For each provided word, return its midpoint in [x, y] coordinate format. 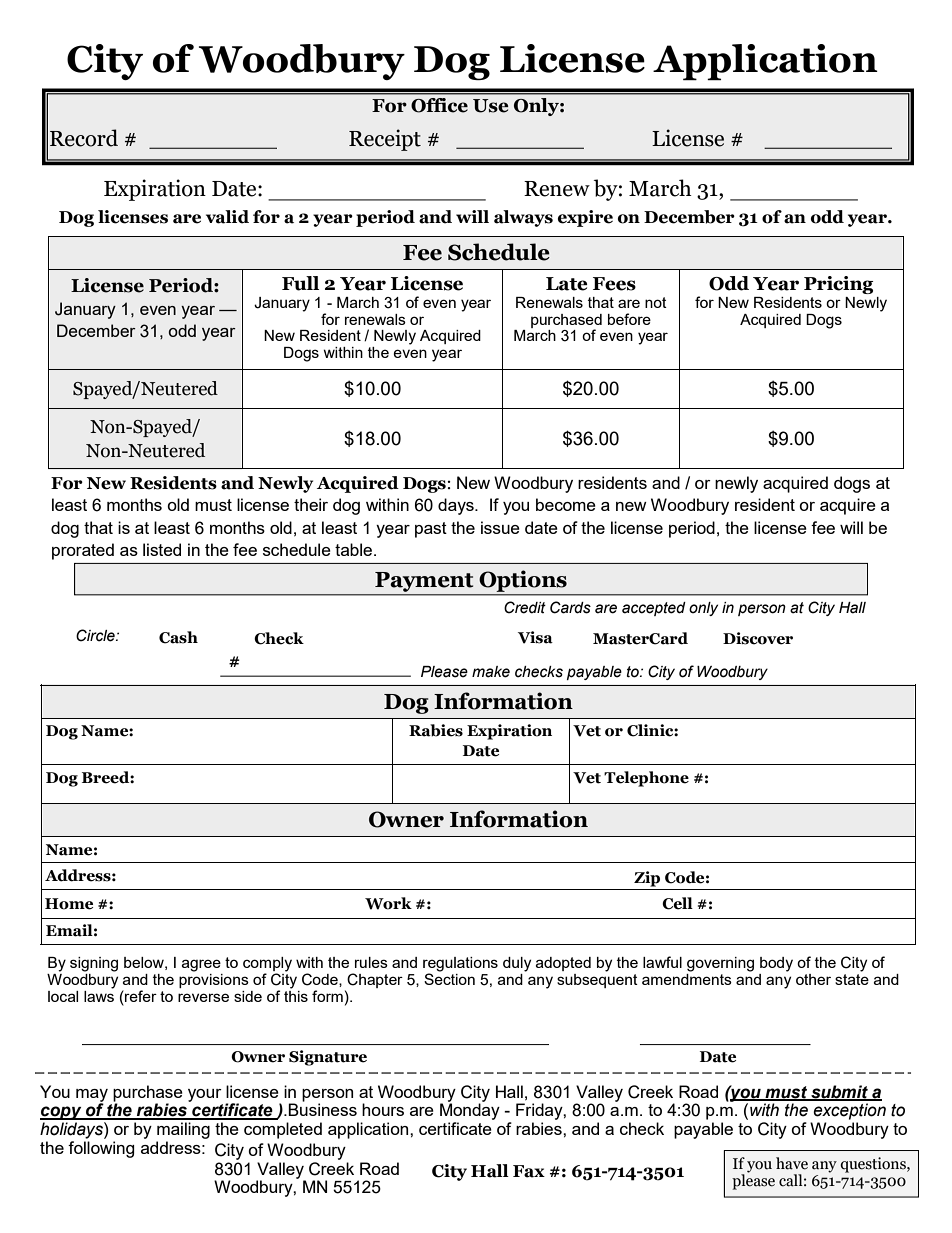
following [101, 1148]
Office [439, 105]
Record [84, 138]
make [491, 672]
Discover [758, 638]
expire [585, 218]
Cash [178, 637]
